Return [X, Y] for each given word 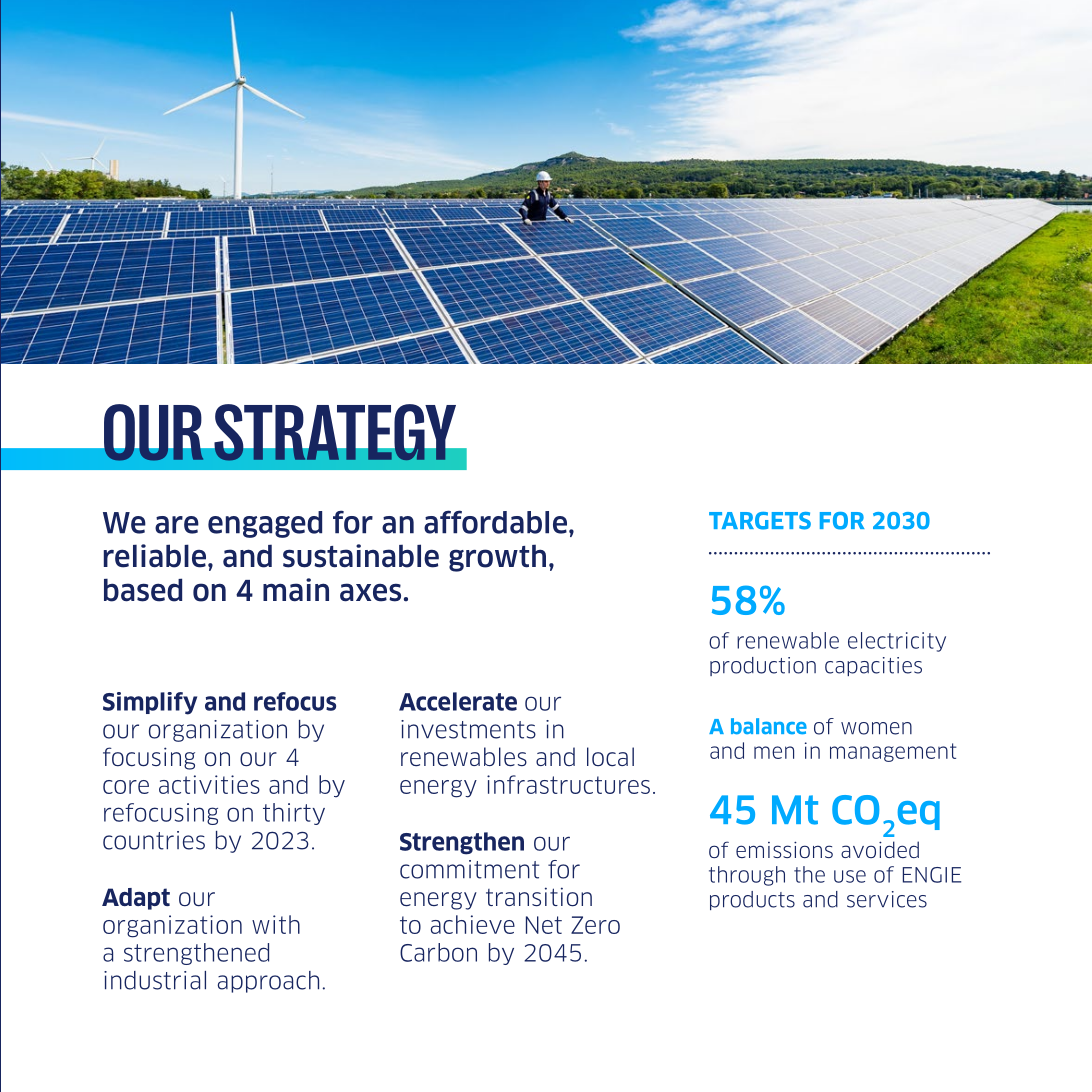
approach [268, 982]
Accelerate [458, 701]
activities [209, 784]
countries [154, 840]
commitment [469, 869]
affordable [495, 522]
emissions [784, 849]
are [177, 525]
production [763, 666]
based [143, 590]
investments [468, 729]
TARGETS [760, 521]
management [893, 752]
